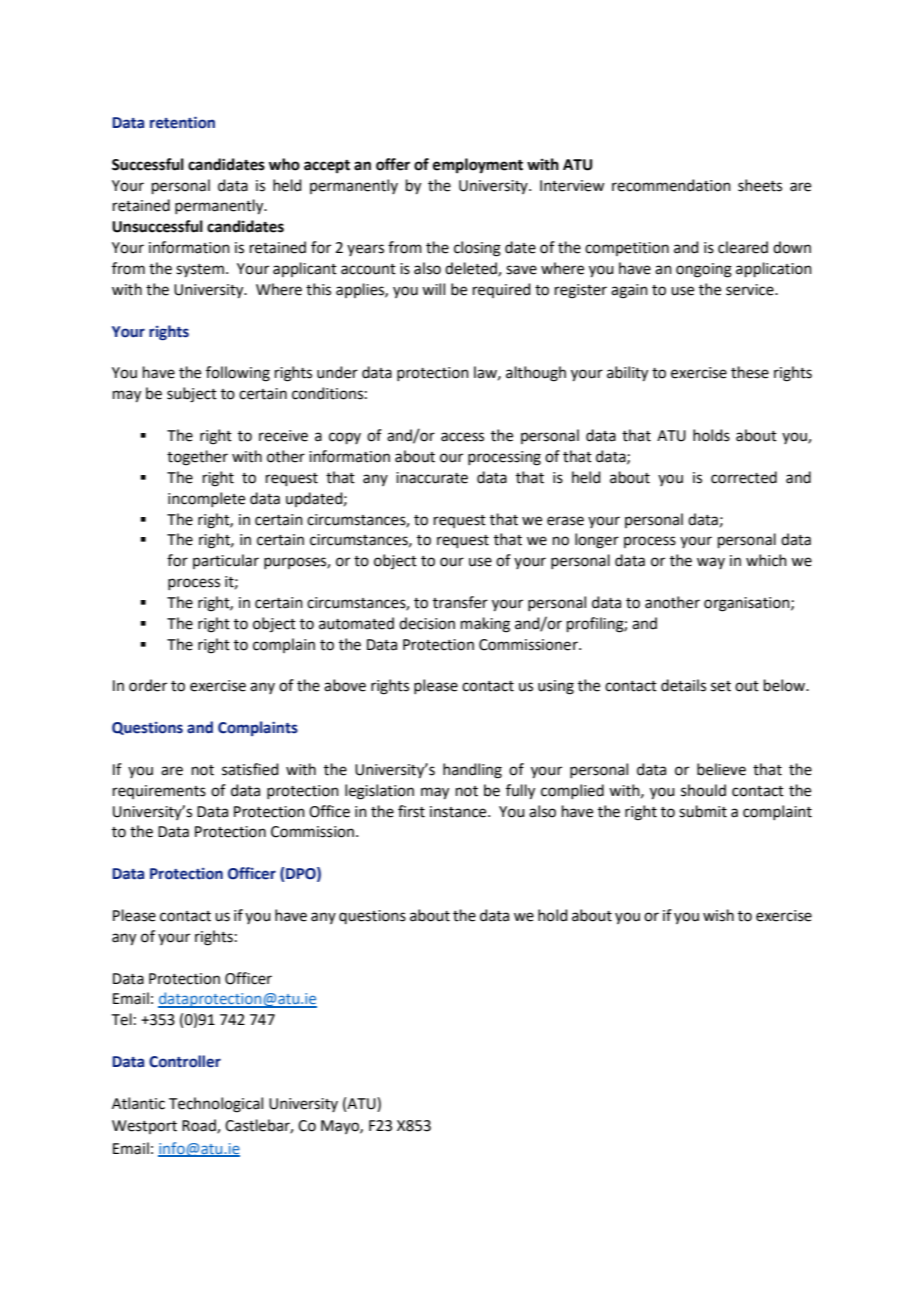 The image size is (924, 1308). I want to click on Technological, so click(216, 1105).
